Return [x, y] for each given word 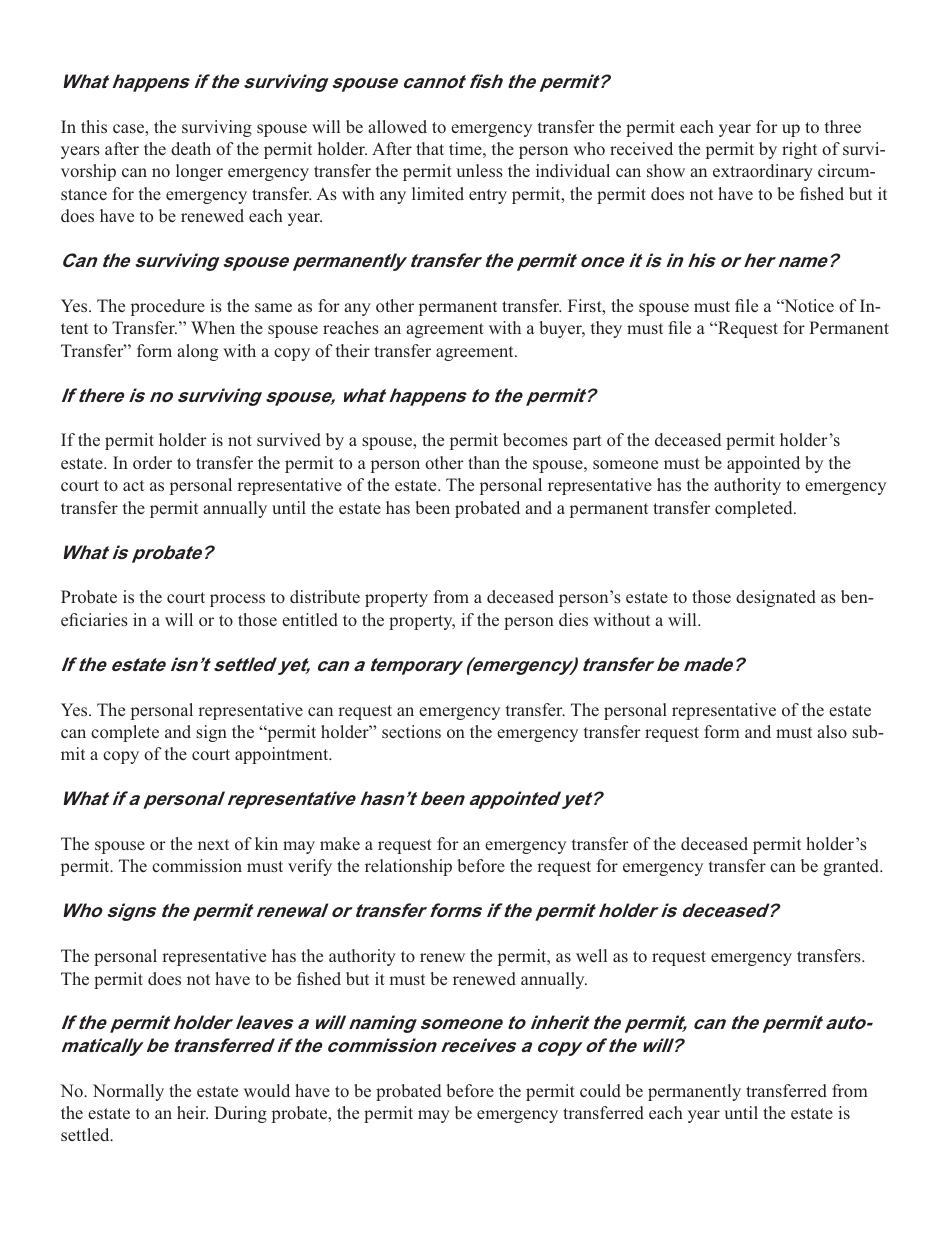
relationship [408, 867]
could [600, 1090]
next [213, 844]
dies [573, 619]
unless [479, 170]
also [832, 731]
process [237, 600]
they [606, 329]
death [191, 148]
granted [852, 867]
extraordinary [763, 172]
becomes [535, 439]
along [197, 352]
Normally [128, 1092]
